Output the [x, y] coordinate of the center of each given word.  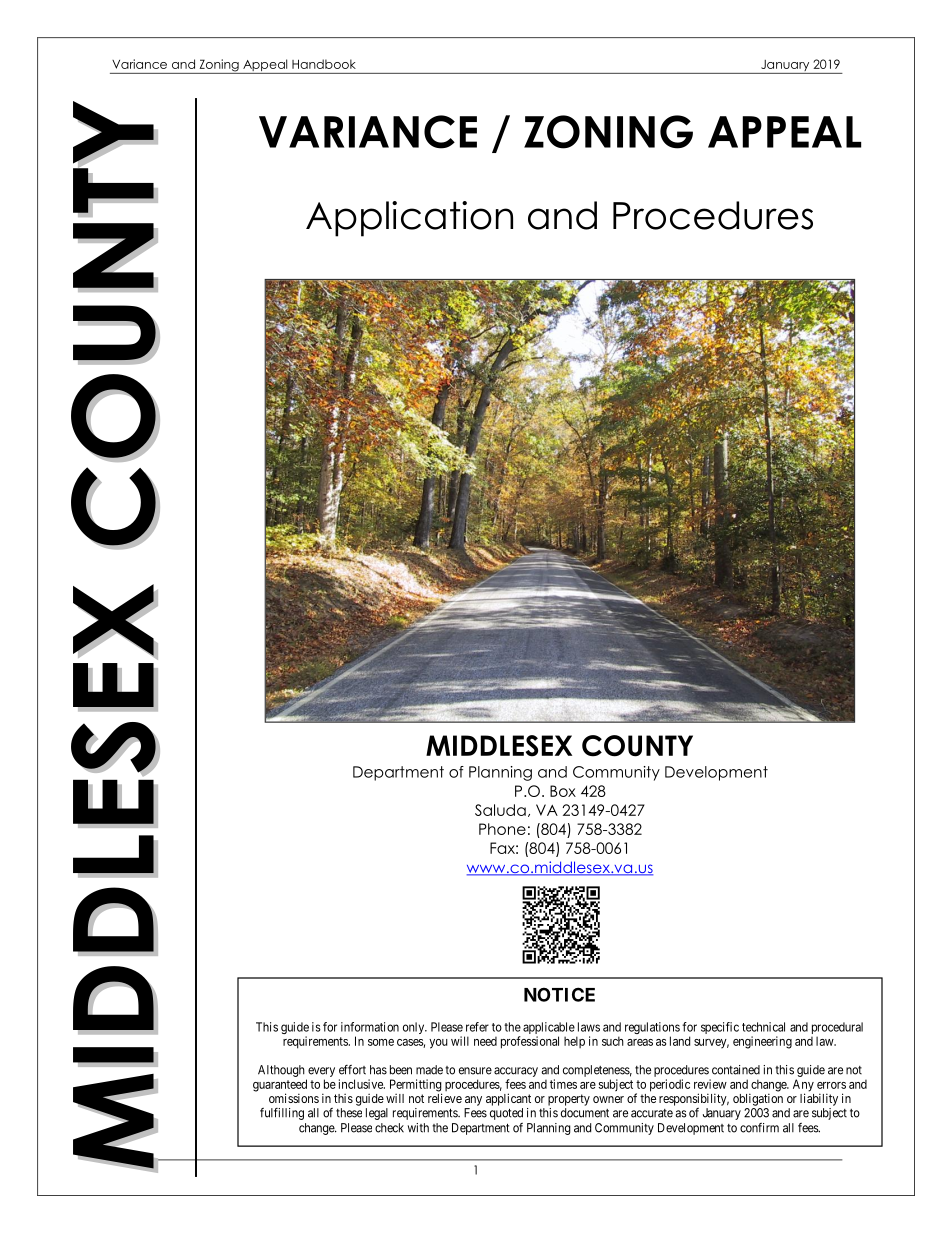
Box [563, 791]
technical [763, 1027]
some [381, 1042]
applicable [549, 1029]
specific [720, 1028]
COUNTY [637, 746]
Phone [502, 829]
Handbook [324, 64]
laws [589, 1027]
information [370, 1027]
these [349, 1113]
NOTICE [559, 994]
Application [409, 219]
